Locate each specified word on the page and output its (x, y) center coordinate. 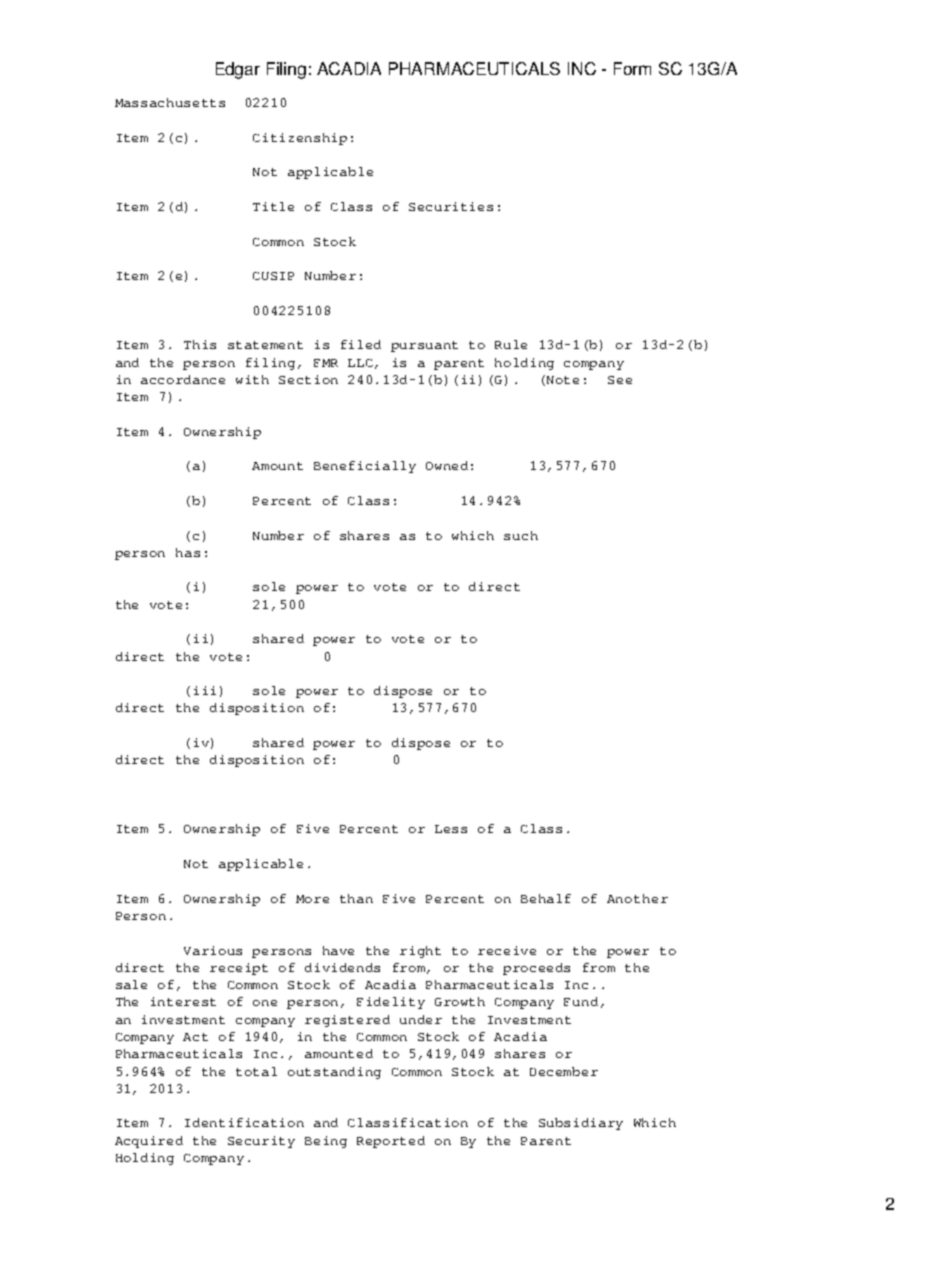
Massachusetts (170, 102)
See (620, 380)
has (188, 552)
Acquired (149, 1142)
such (521, 535)
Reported (391, 1142)
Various (213, 950)
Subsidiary (581, 1124)
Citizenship (300, 139)
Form (632, 68)
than (356, 898)
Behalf (546, 898)
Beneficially (365, 467)
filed (361, 344)
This (200, 344)
